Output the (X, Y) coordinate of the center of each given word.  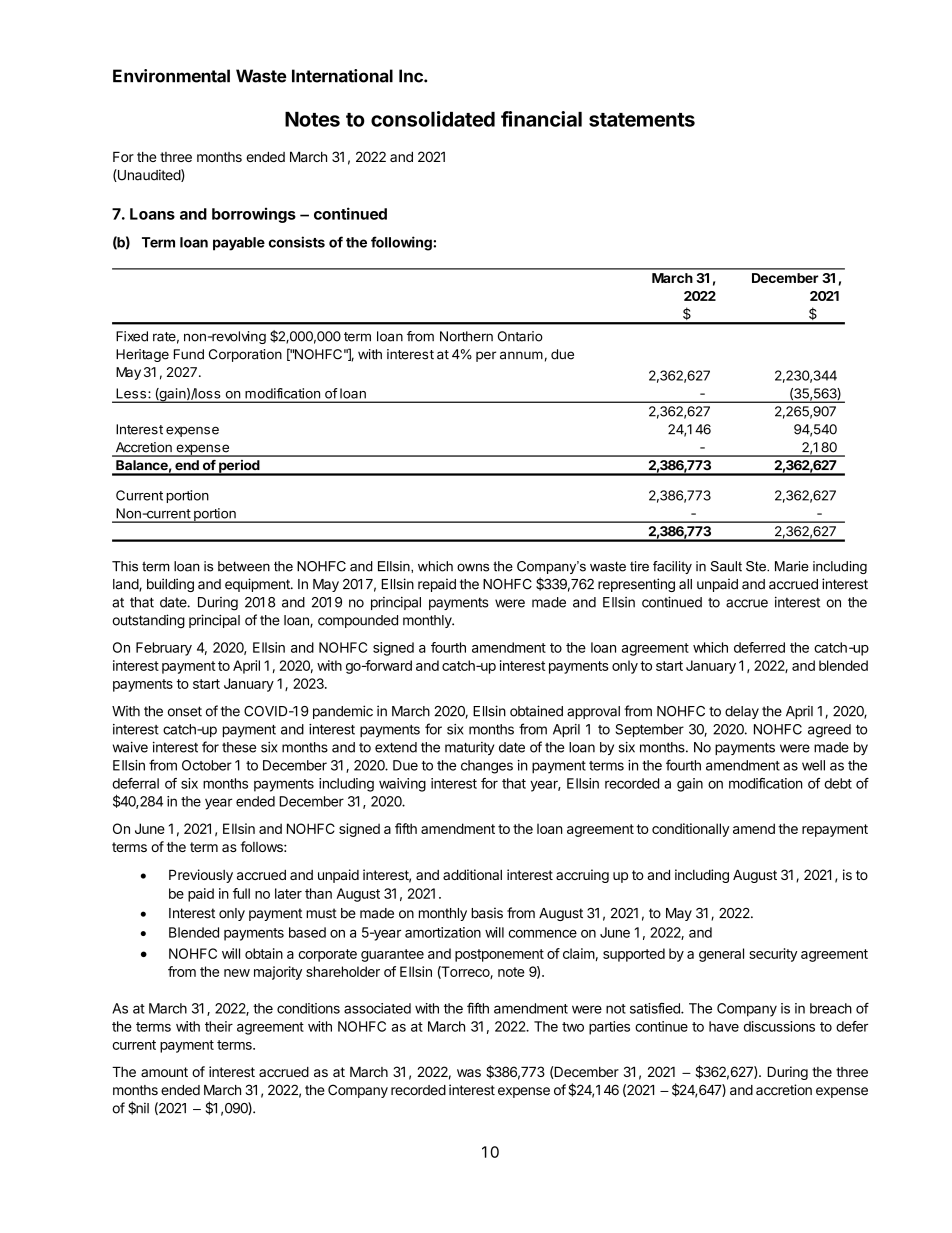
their (219, 1026)
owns (473, 567)
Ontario (520, 336)
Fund (189, 354)
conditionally (690, 830)
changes (487, 767)
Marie (792, 566)
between (244, 566)
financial (541, 119)
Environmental (171, 76)
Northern (466, 336)
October (207, 765)
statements (642, 120)
